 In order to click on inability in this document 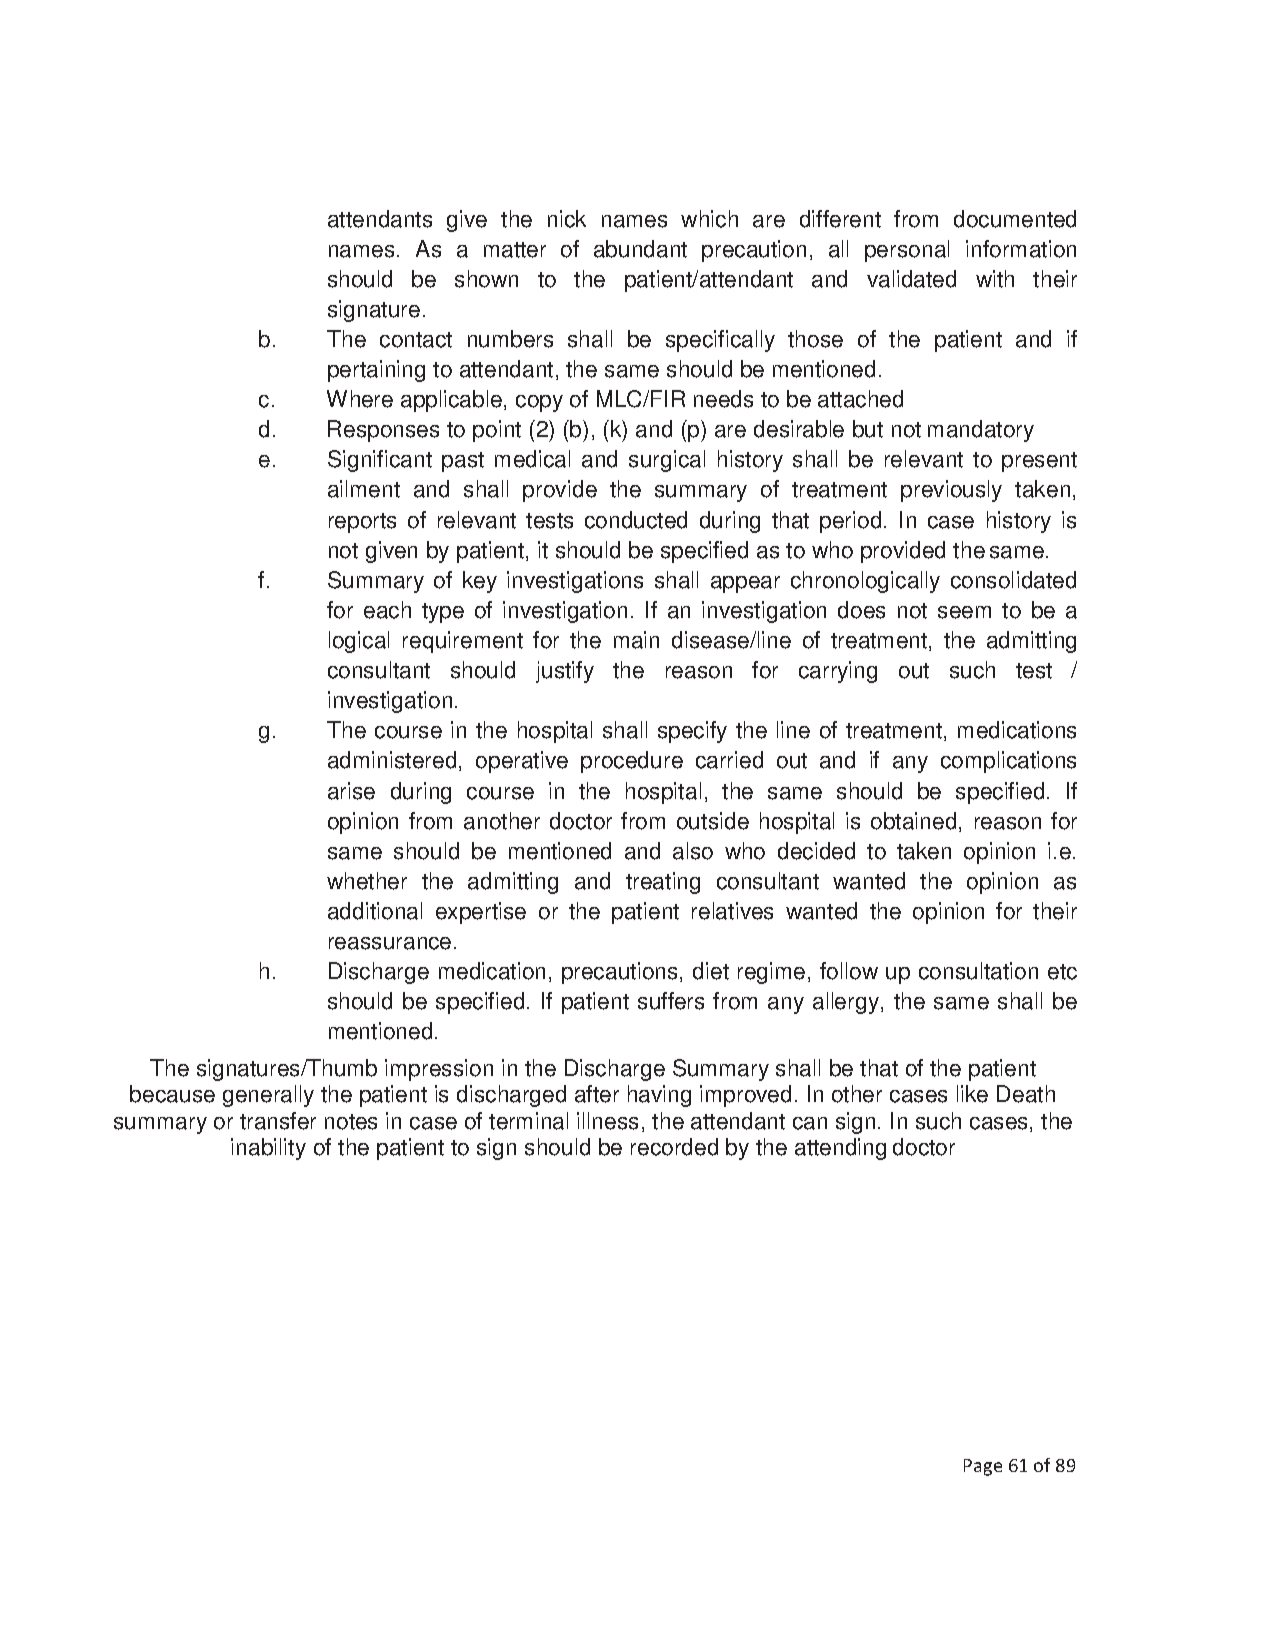, I will do `click(268, 1149)`.
